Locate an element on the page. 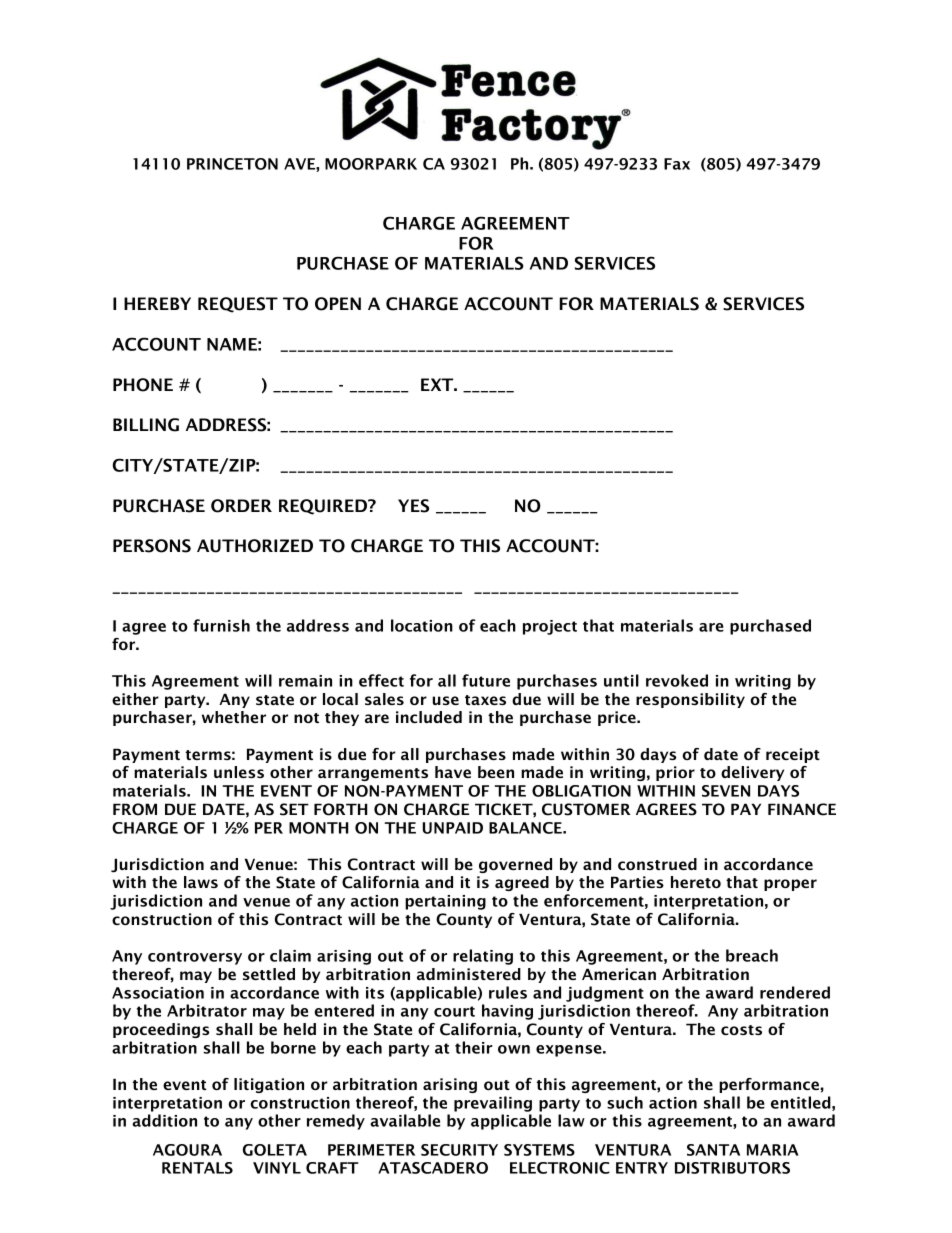  RENTALS is located at coordinates (197, 1168).
